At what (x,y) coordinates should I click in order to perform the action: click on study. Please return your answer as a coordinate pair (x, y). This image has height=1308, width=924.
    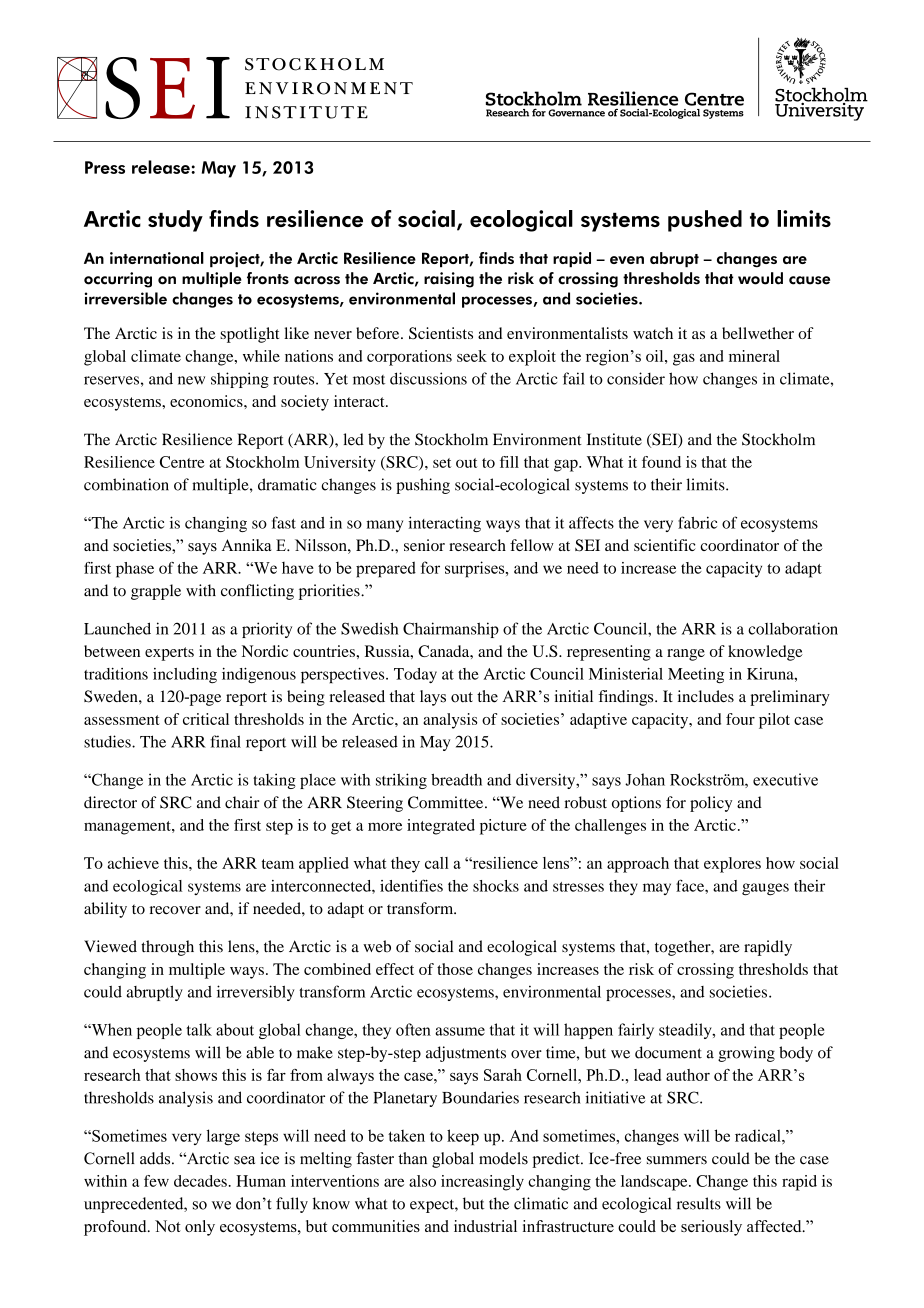
    Looking at the image, I should click on (175, 221).
